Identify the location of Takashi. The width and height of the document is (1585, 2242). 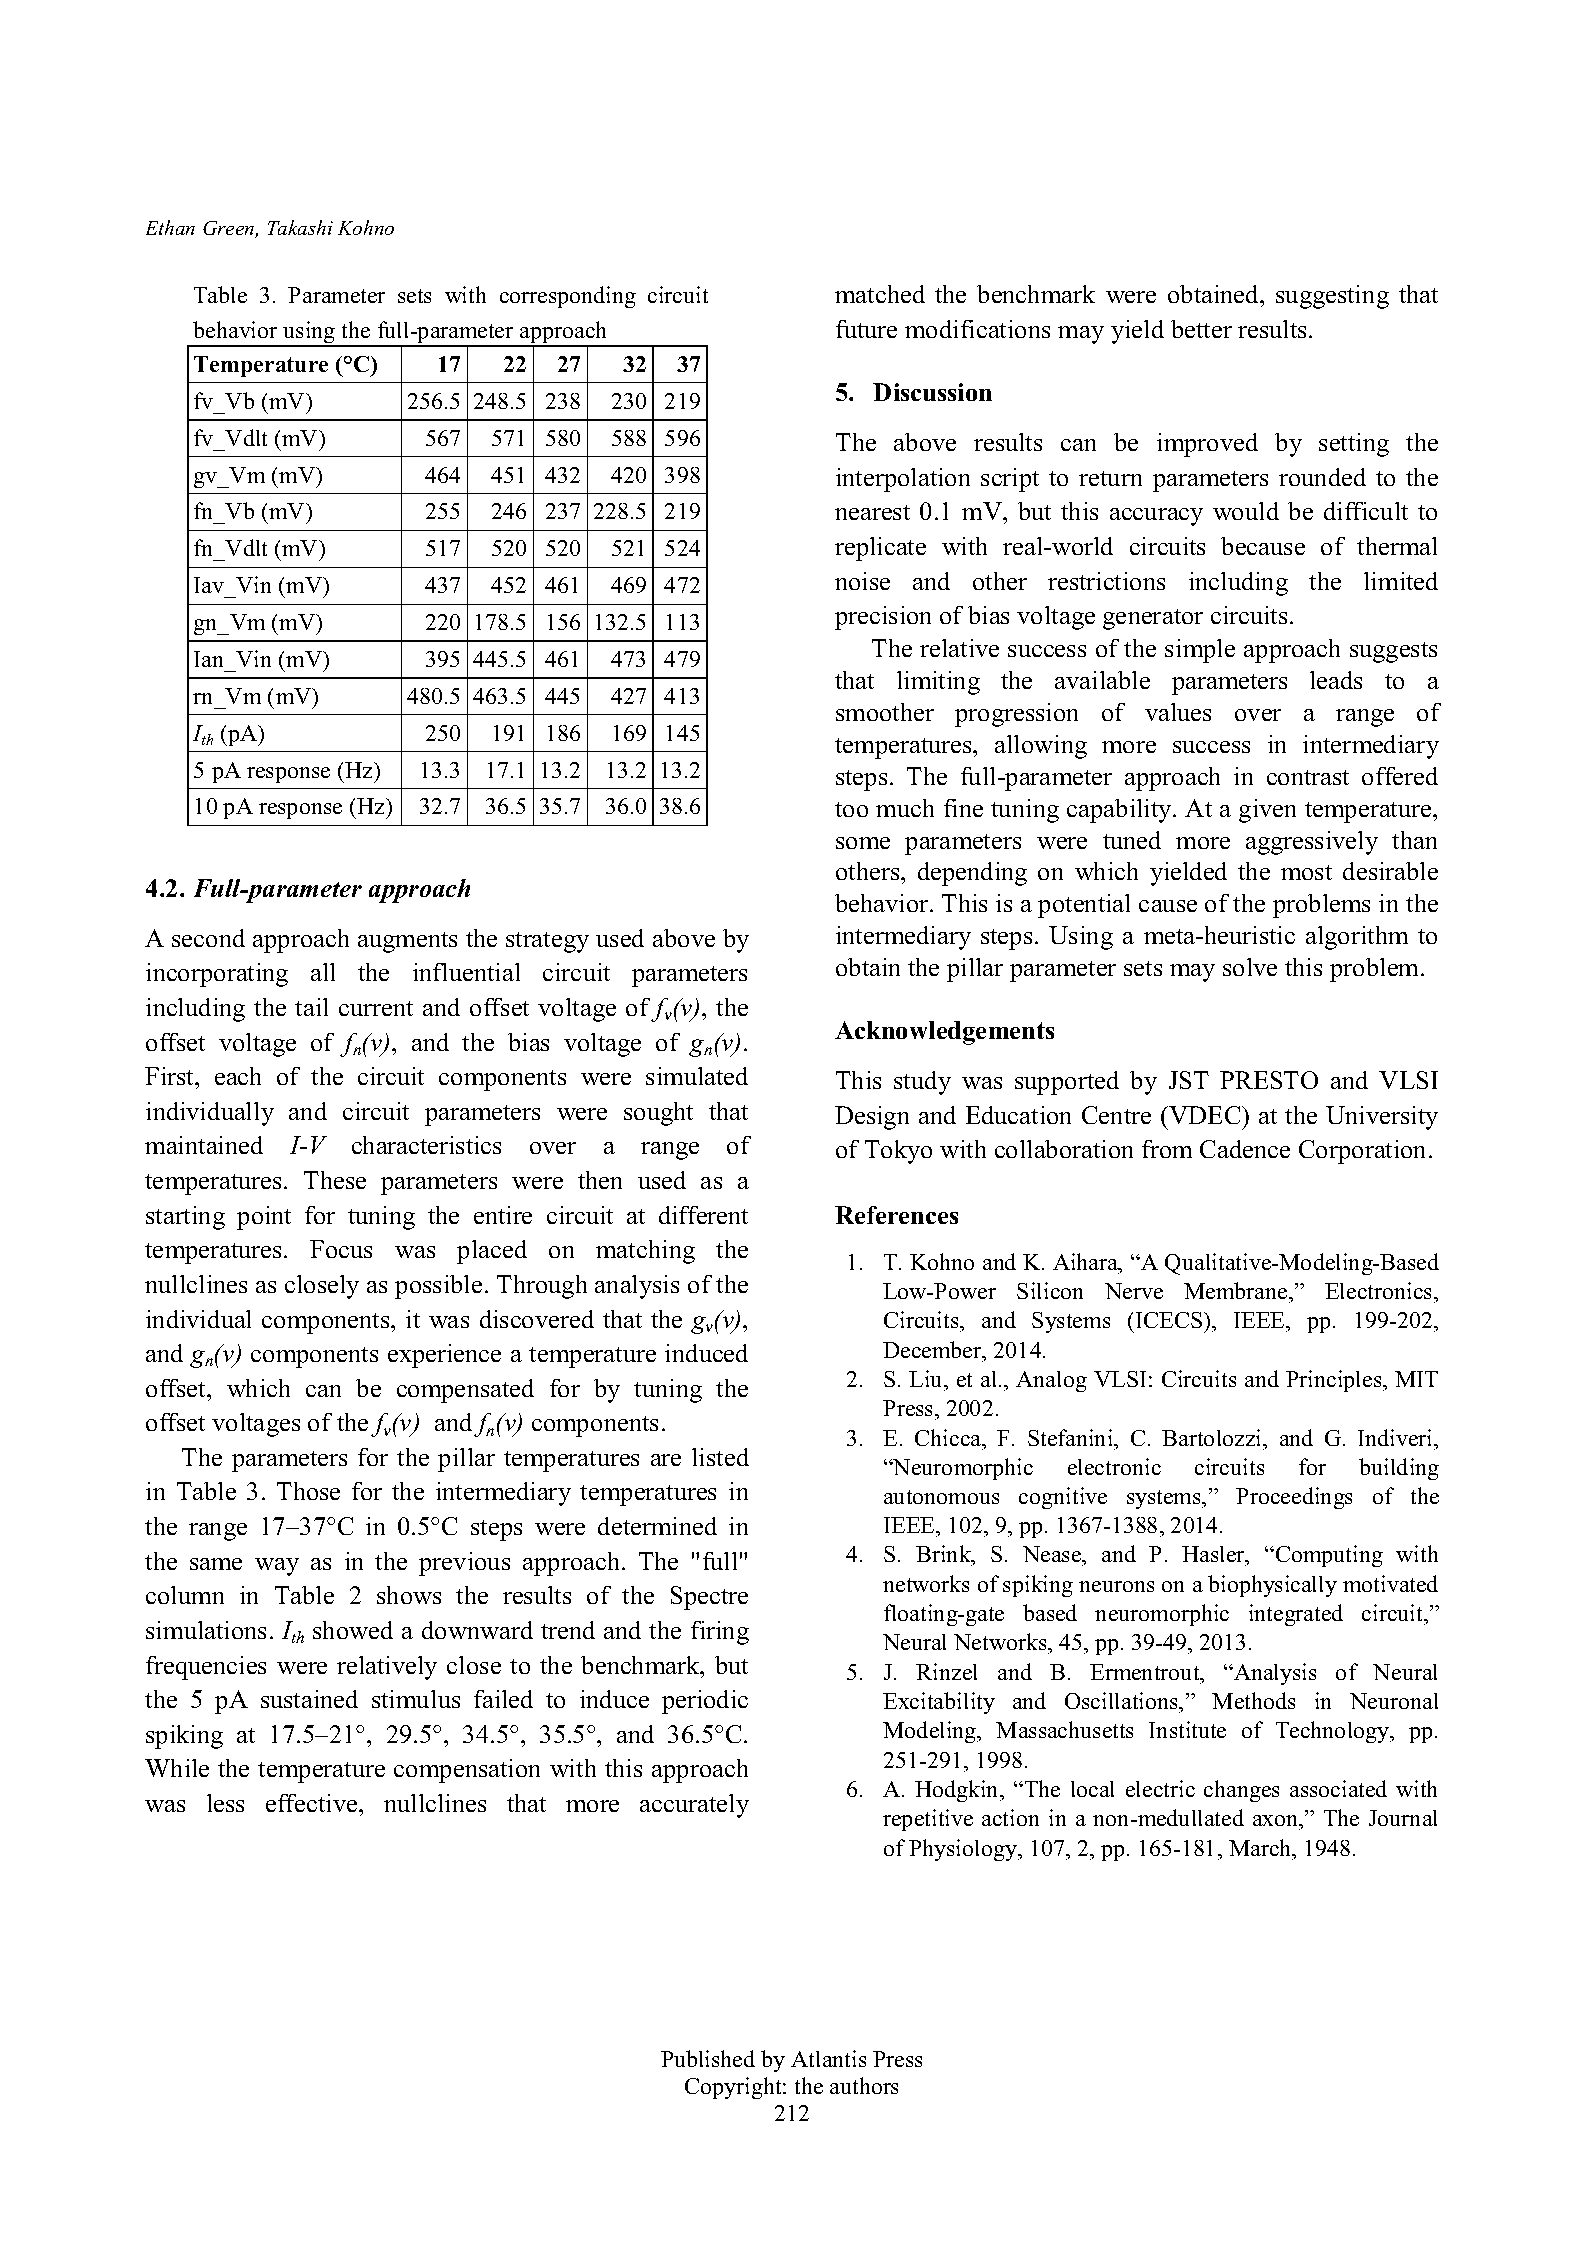
(300, 227).
